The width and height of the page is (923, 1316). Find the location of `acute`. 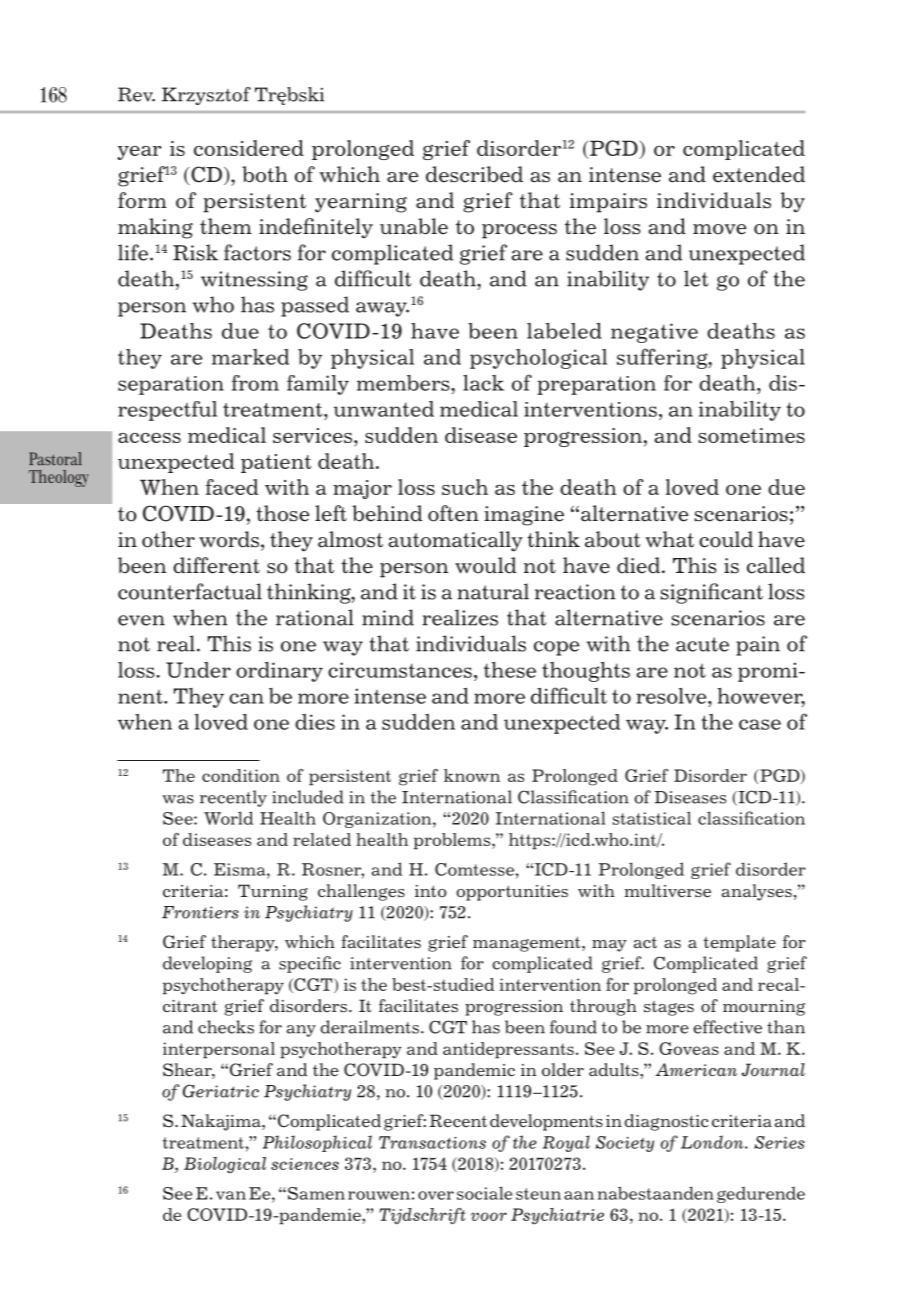

acute is located at coordinates (702, 644).
